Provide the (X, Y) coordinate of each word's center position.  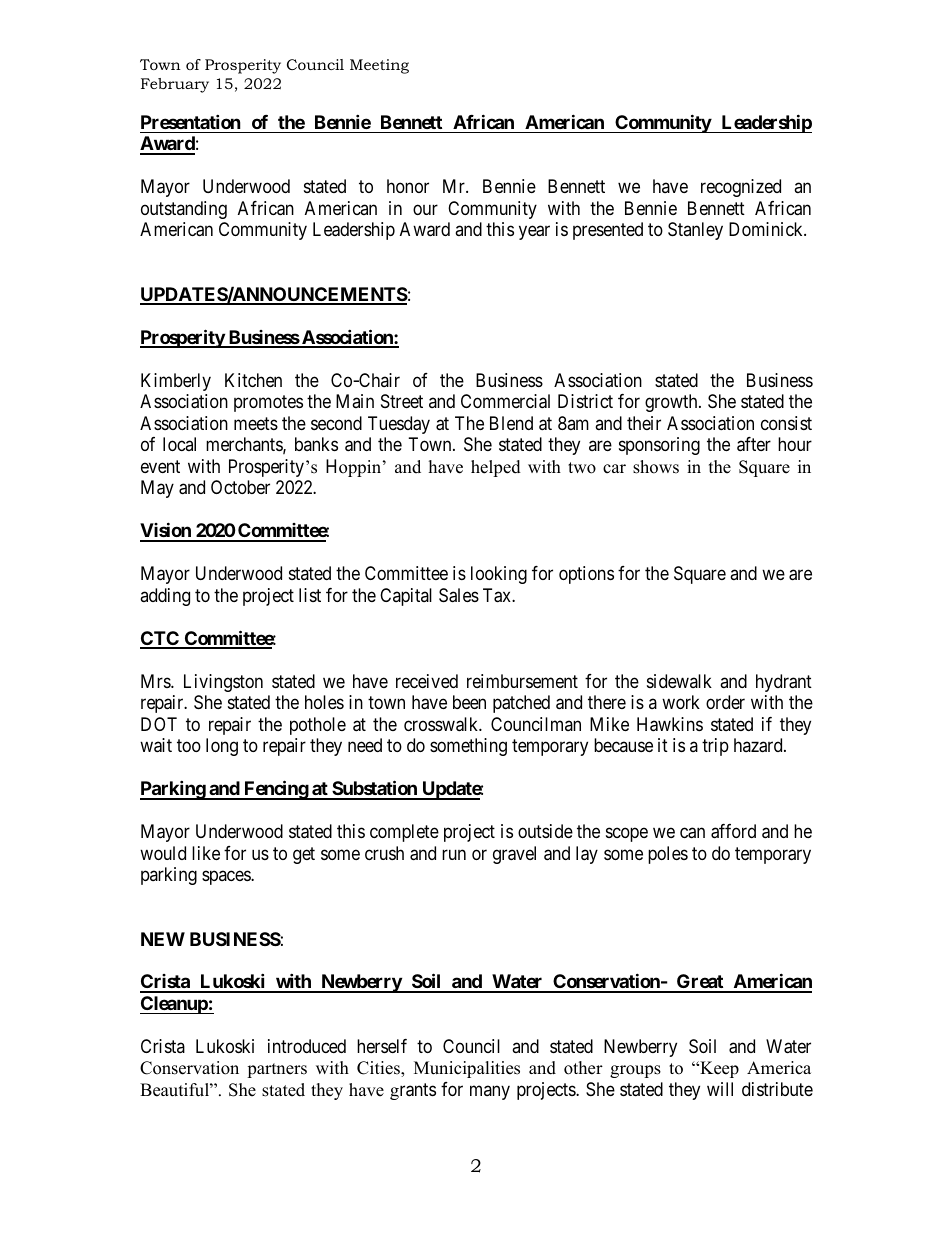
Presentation (191, 121)
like (206, 853)
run (454, 854)
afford (733, 831)
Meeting (379, 66)
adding (165, 597)
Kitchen (253, 380)
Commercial (505, 401)
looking (499, 575)
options (586, 575)
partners (277, 1070)
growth (672, 403)
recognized (741, 188)
